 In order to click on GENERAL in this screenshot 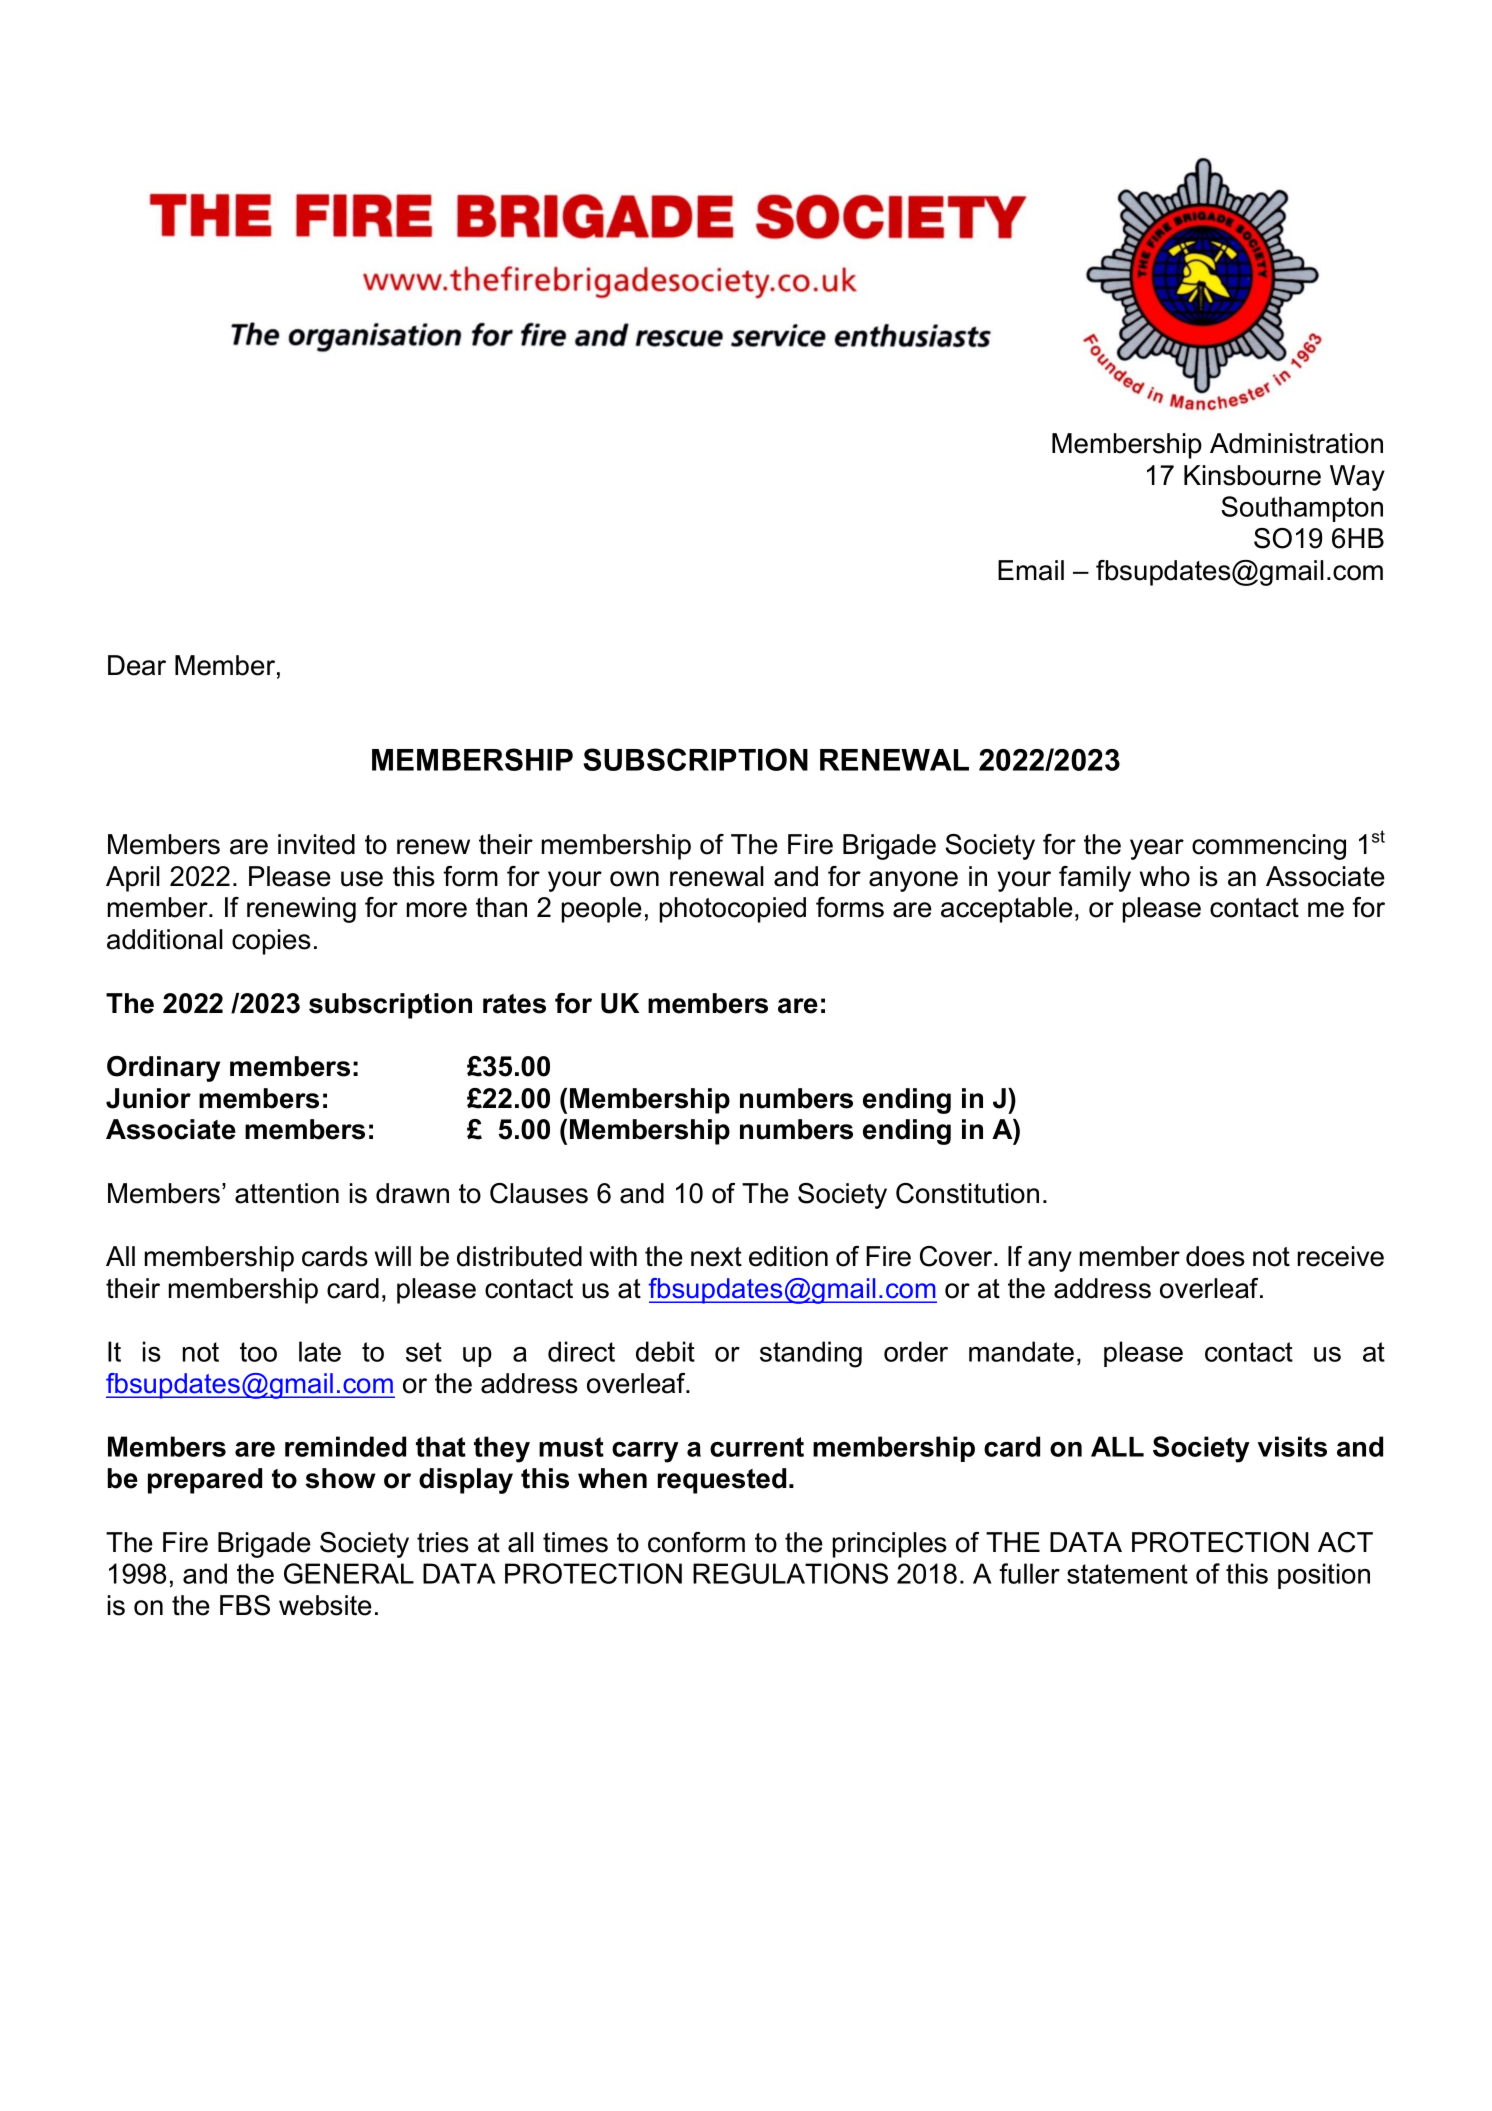, I will do `click(349, 1573)`.
